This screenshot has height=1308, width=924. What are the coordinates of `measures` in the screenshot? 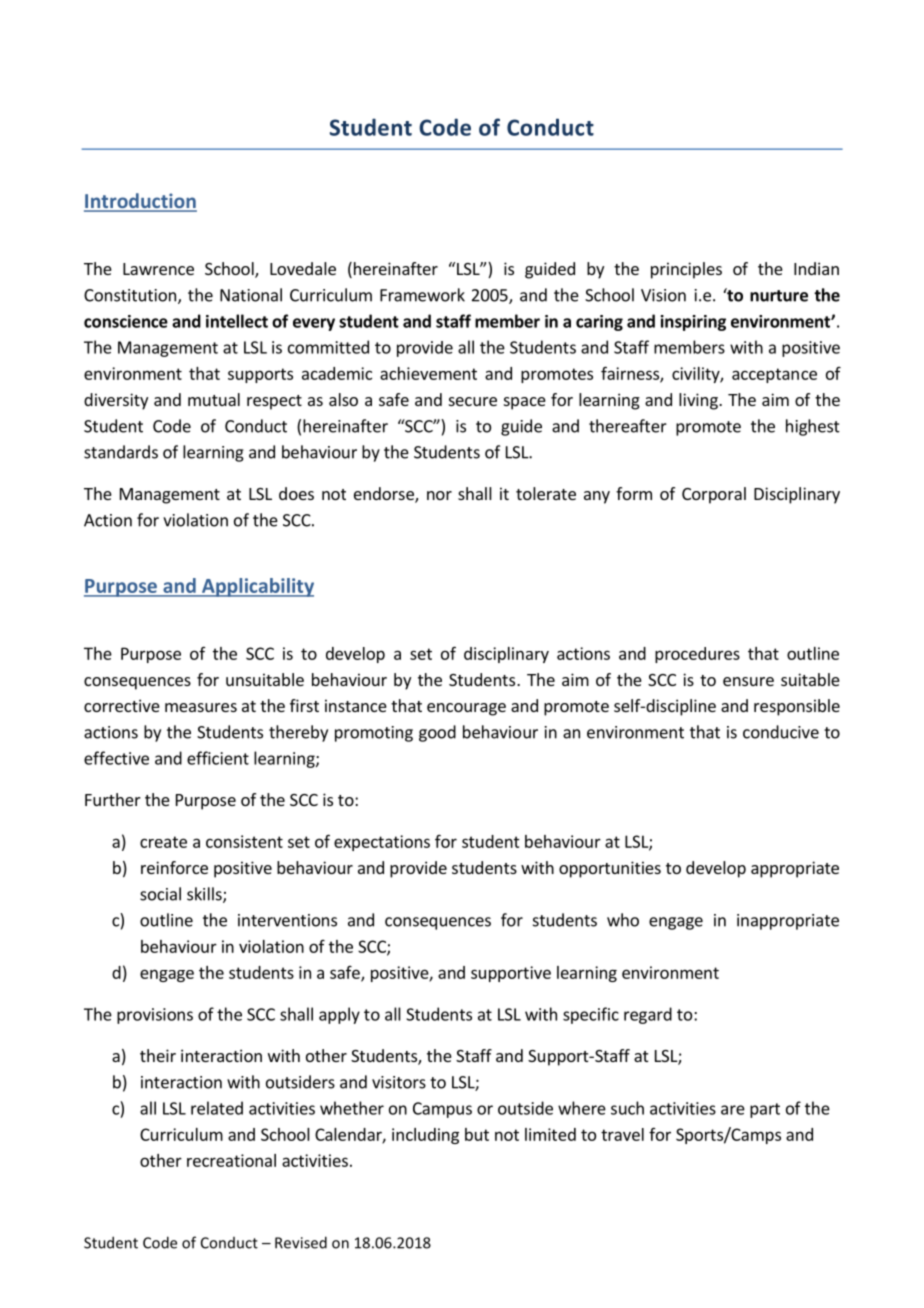 It's located at (201, 707).
